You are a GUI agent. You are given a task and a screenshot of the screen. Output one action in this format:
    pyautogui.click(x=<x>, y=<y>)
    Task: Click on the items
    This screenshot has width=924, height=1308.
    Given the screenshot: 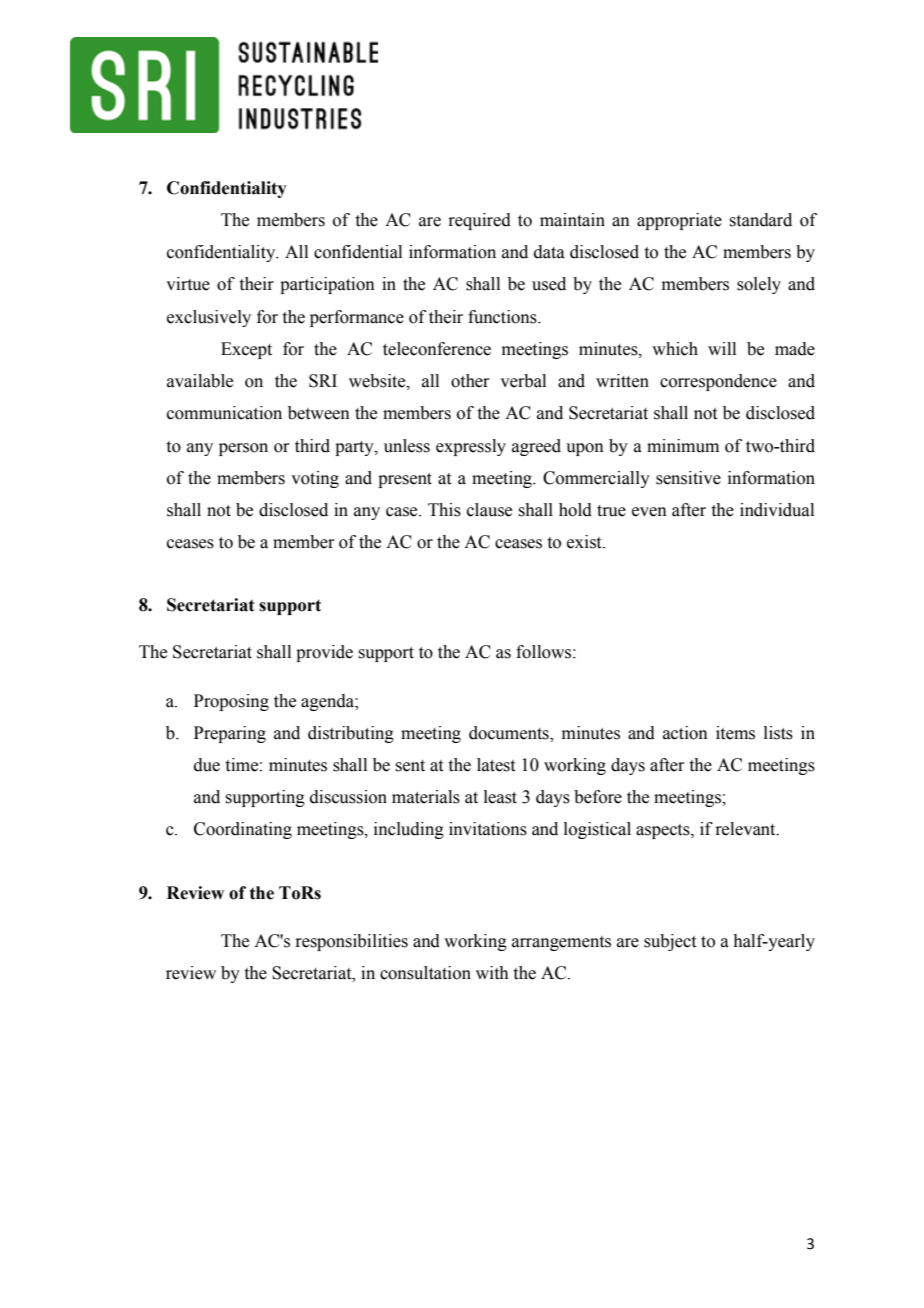 What is the action you would take?
    pyautogui.click(x=735, y=733)
